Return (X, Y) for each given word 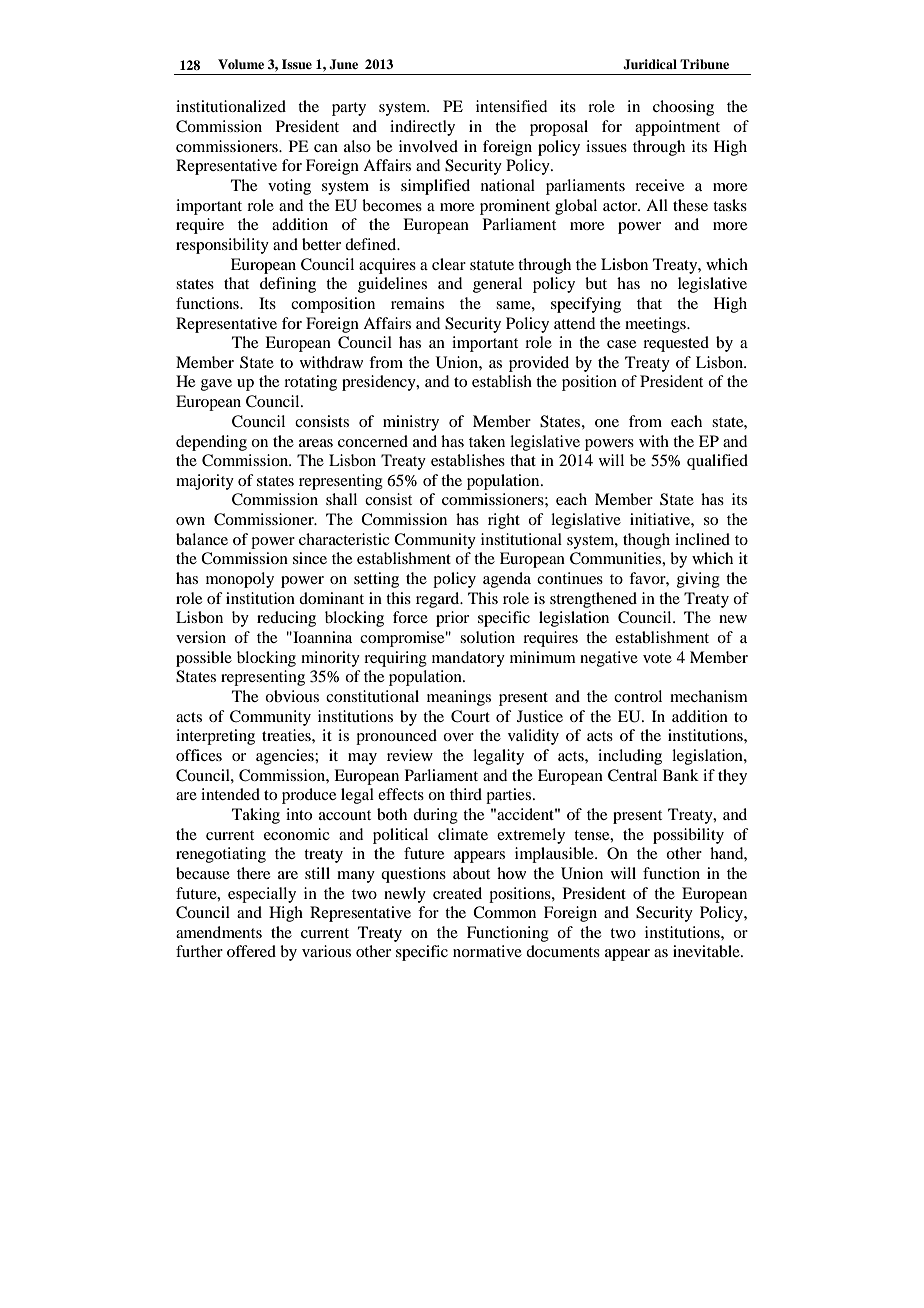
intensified (511, 106)
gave (216, 385)
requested (676, 344)
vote (657, 658)
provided (539, 364)
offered (251, 951)
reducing (286, 619)
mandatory (468, 659)
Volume (241, 64)
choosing (683, 108)
